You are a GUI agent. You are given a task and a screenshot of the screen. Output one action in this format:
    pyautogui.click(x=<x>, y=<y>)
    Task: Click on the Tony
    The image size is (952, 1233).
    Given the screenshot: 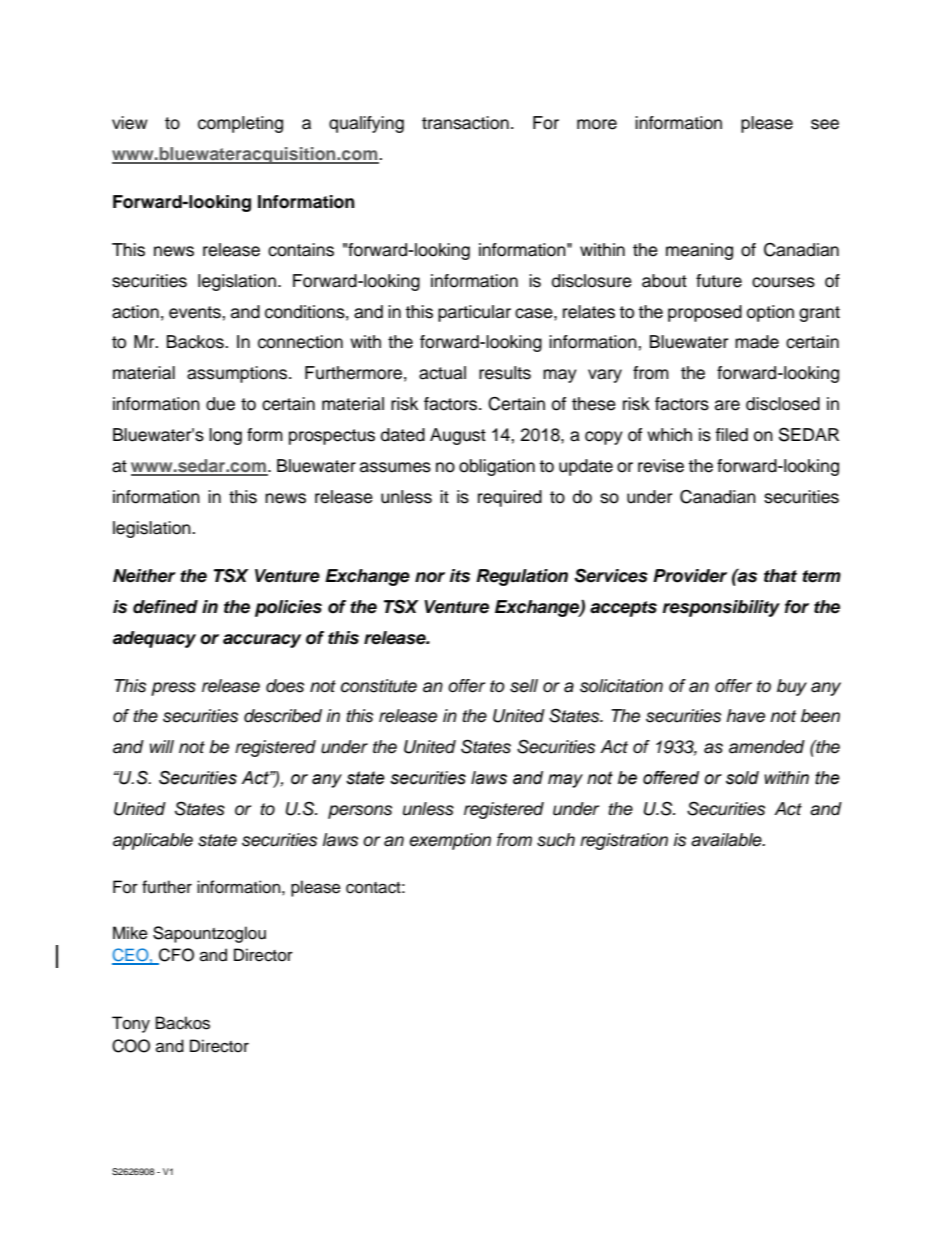 What is the action you would take?
    pyautogui.click(x=131, y=1024)
